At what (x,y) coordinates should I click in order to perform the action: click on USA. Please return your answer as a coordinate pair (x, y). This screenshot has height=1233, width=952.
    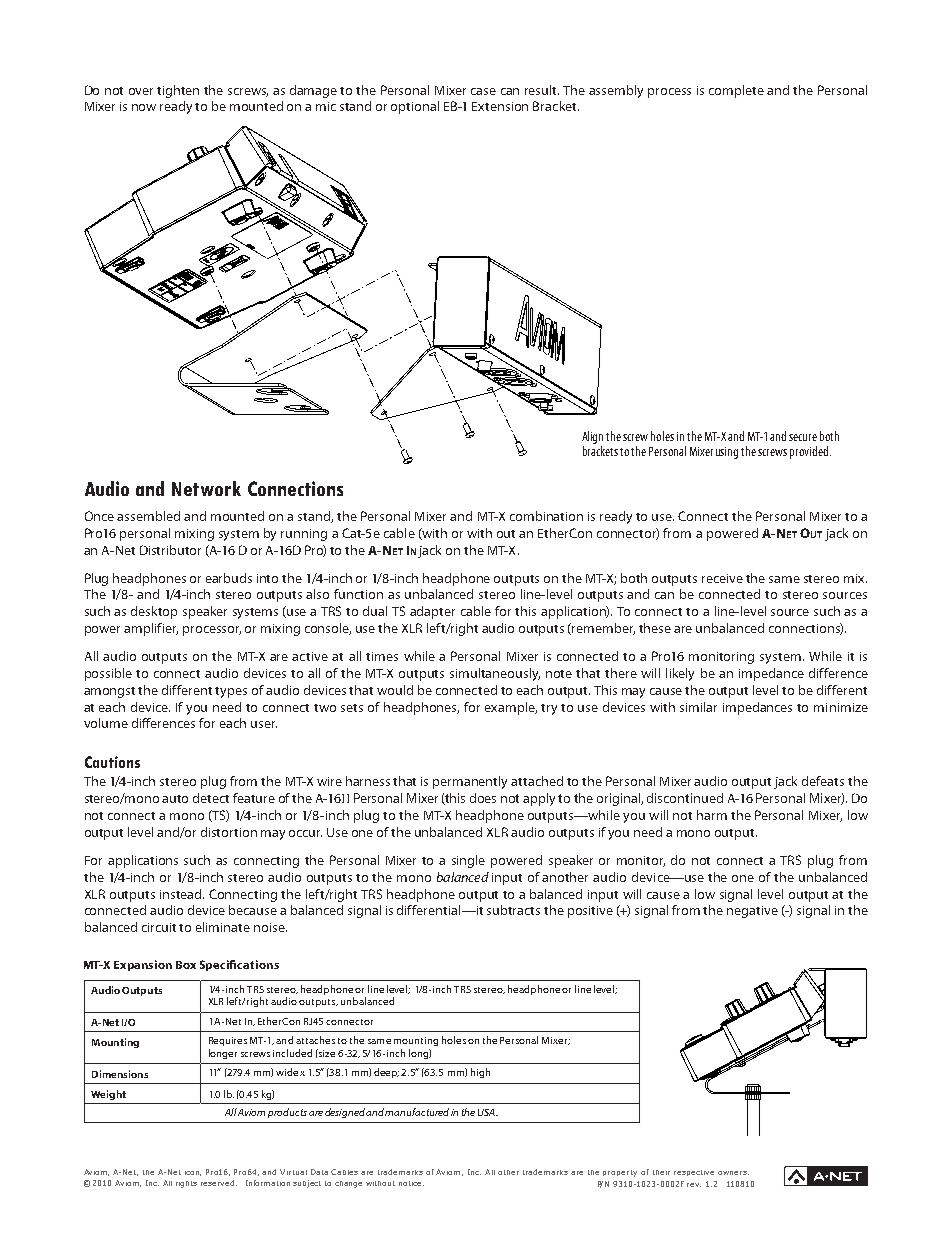
    Looking at the image, I should click on (488, 1112).
